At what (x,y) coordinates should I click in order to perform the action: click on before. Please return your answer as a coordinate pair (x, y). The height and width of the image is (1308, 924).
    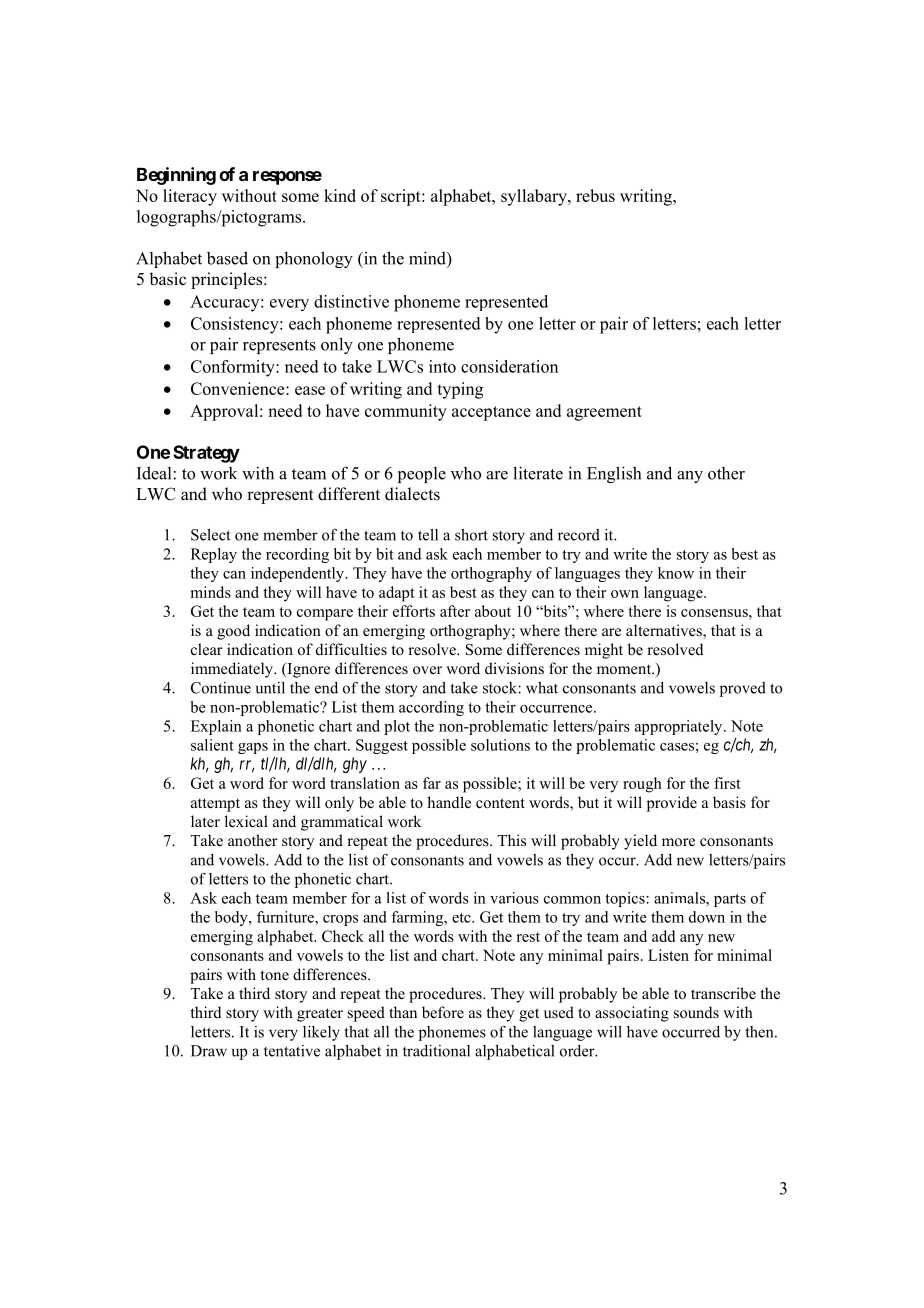
    Looking at the image, I should click on (443, 1012).
